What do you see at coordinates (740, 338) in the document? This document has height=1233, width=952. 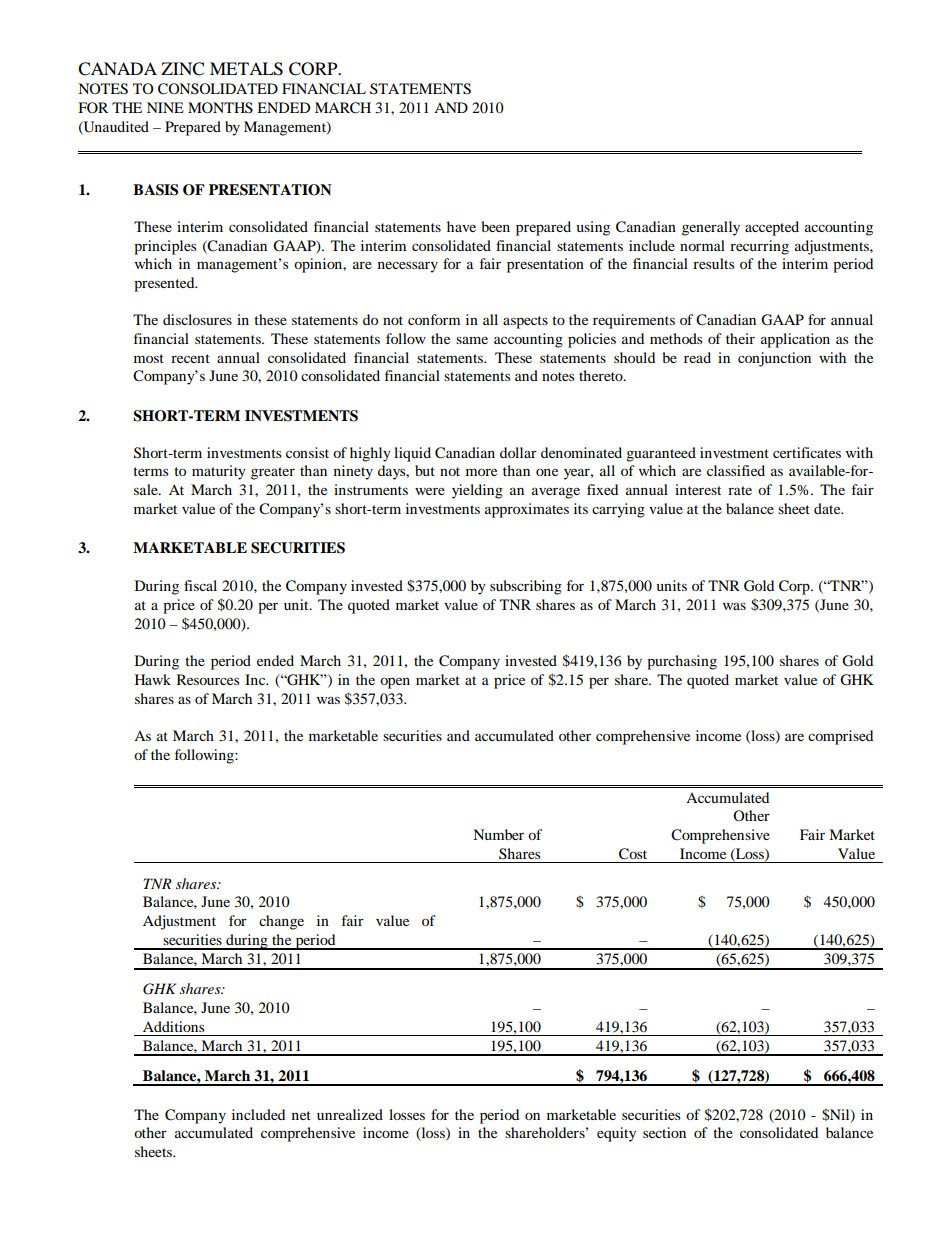 I see `their` at bounding box center [740, 338].
